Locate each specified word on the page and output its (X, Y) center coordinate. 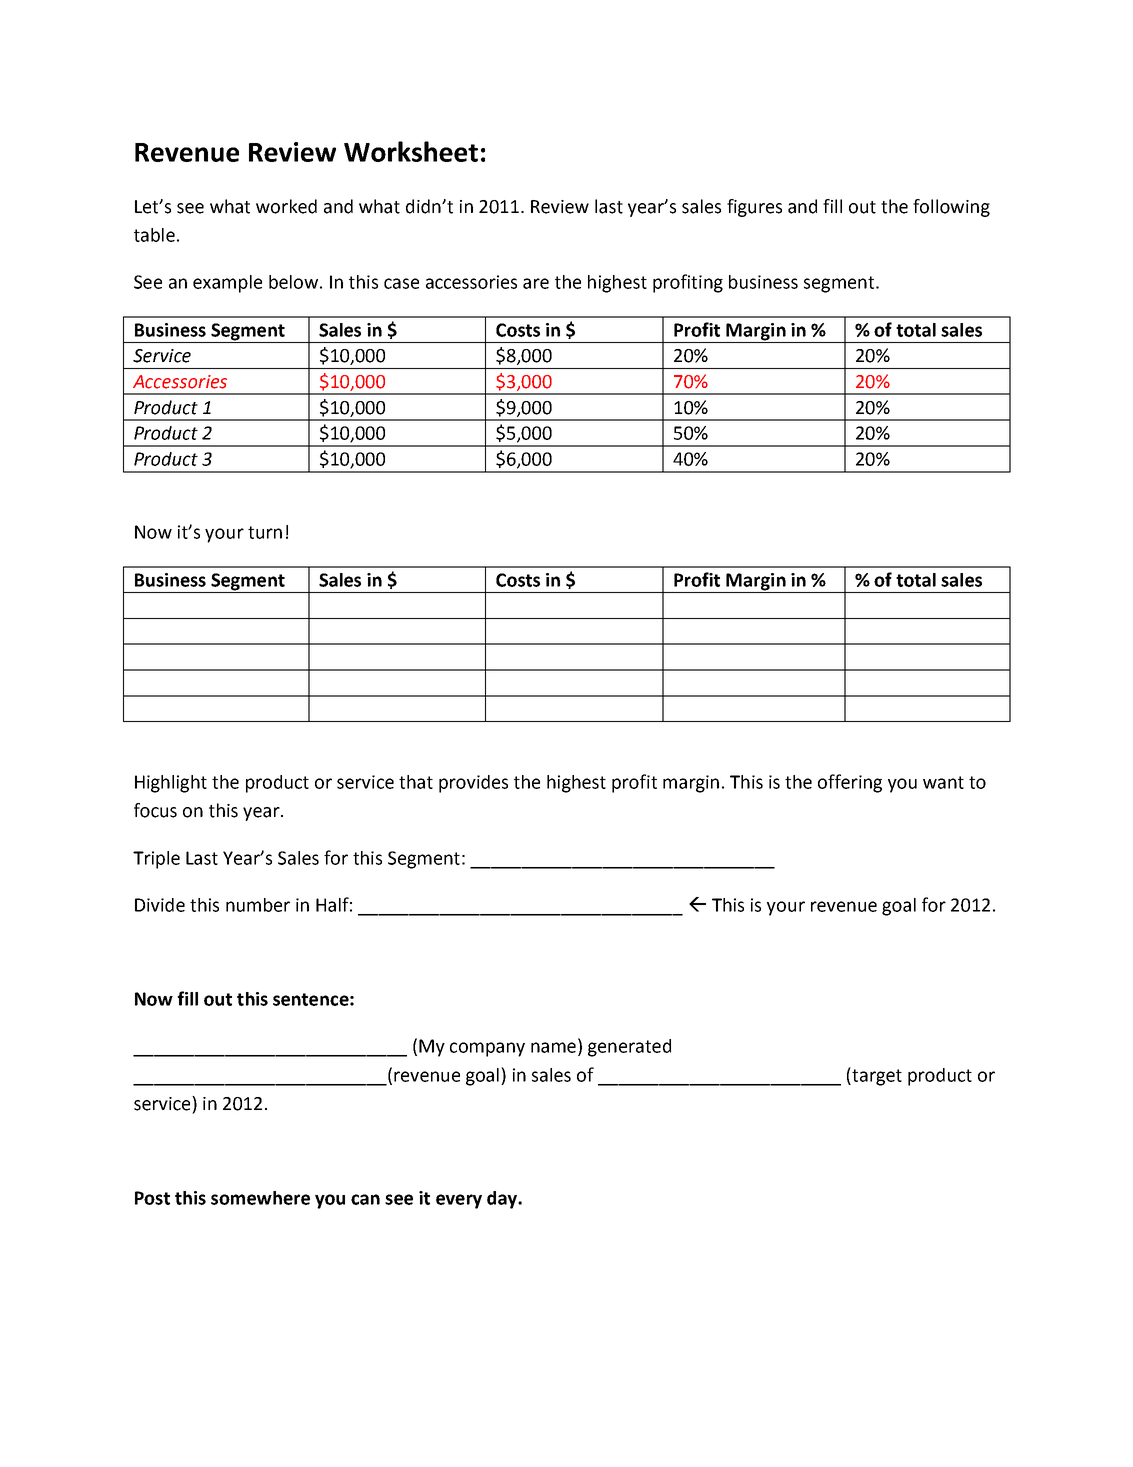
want (943, 782)
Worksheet (411, 151)
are (536, 283)
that (416, 782)
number (258, 905)
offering (850, 783)
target (876, 1076)
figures (754, 208)
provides (473, 784)
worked (286, 206)
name (553, 1047)
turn (265, 532)
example (227, 284)
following (951, 208)
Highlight (171, 784)
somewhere (260, 1198)
